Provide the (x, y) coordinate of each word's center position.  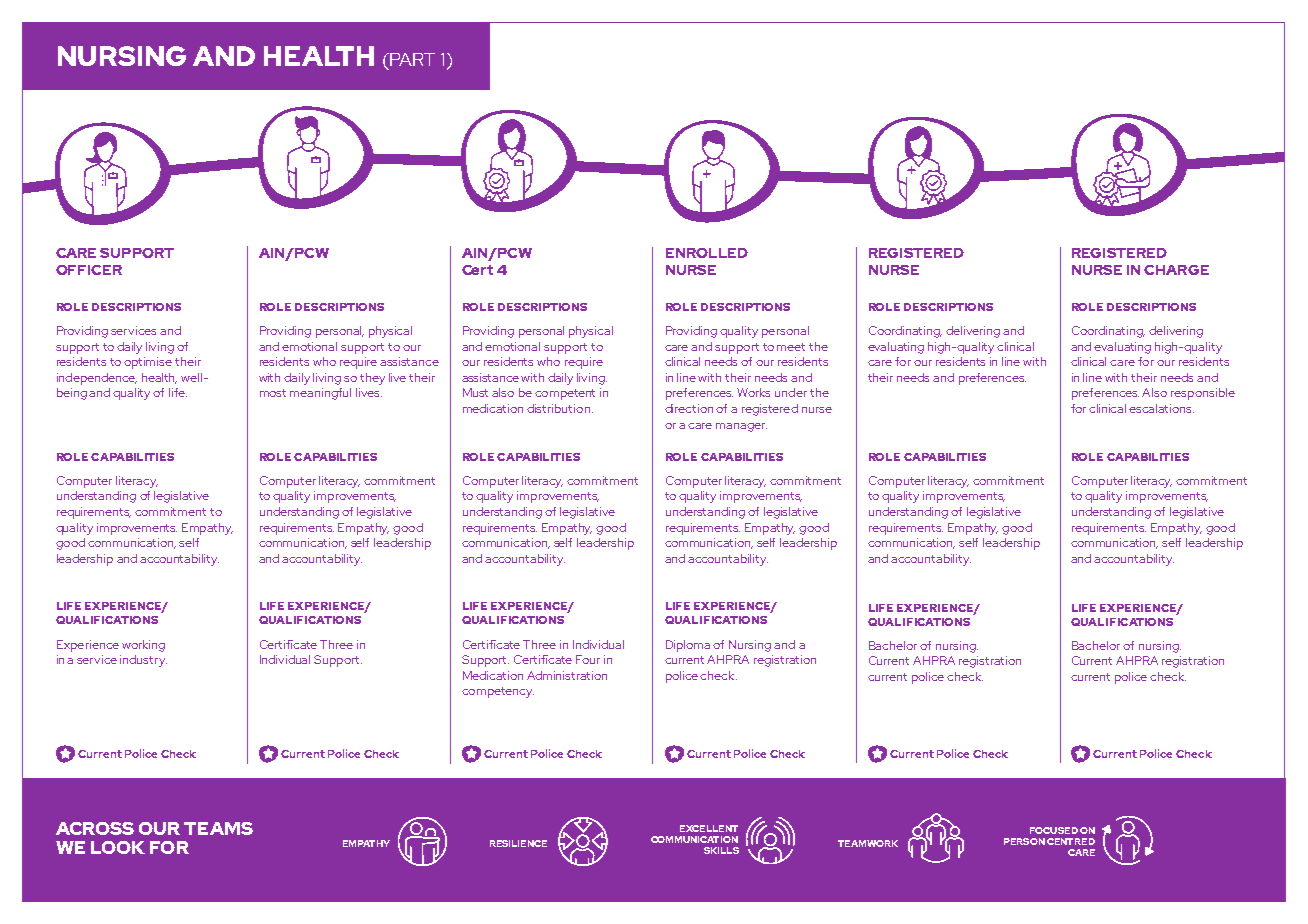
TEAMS (218, 828)
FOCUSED (1054, 830)
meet (791, 347)
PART (412, 59)
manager (741, 427)
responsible (1203, 394)
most (273, 393)
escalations (1161, 408)
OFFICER (89, 270)
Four (588, 659)
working (143, 646)
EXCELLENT (709, 828)
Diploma (688, 646)
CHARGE (1176, 270)
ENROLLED (707, 253)
